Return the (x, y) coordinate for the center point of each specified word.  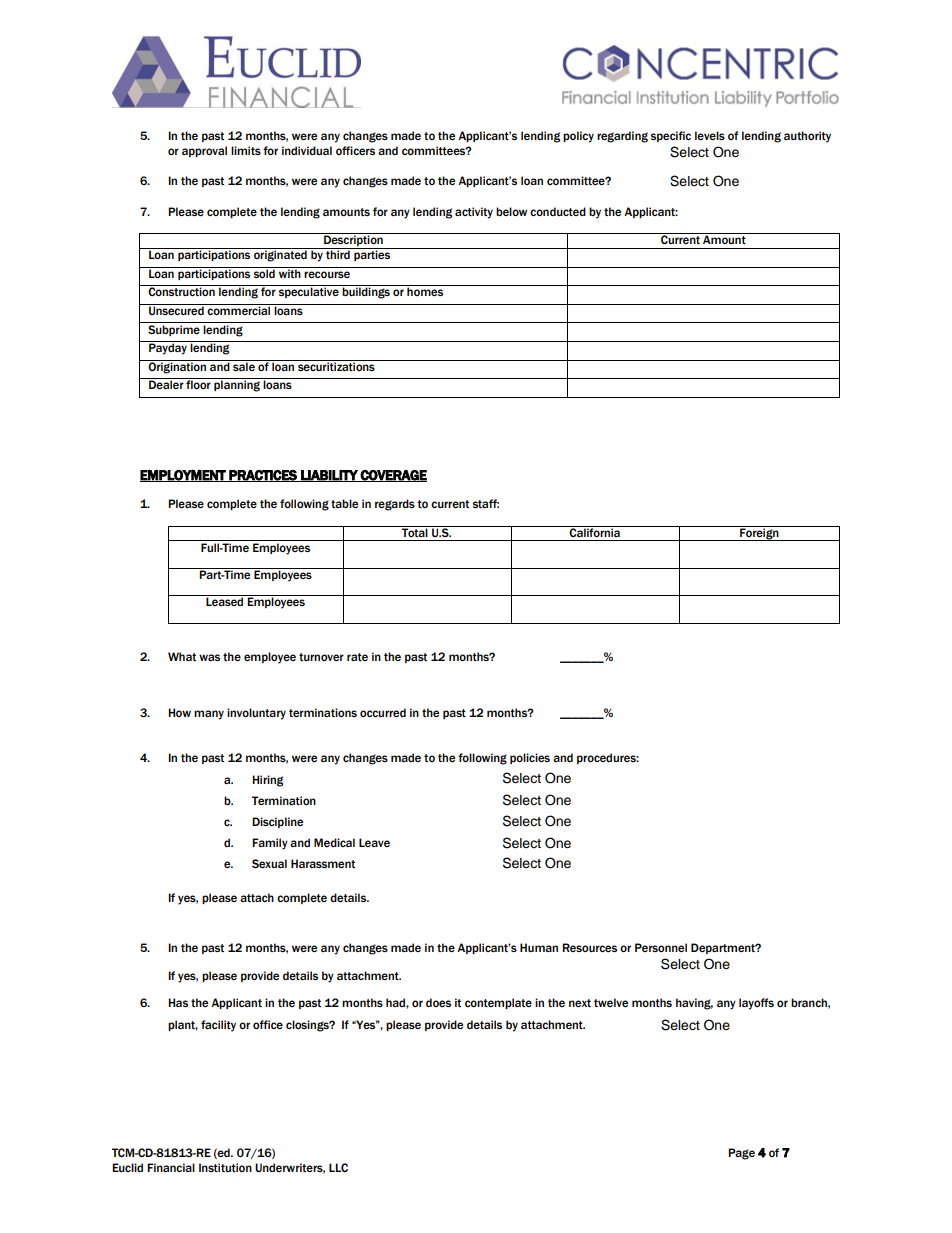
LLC (338, 1167)
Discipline (277, 822)
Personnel (661, 947)
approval (204, 151)
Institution (225, 1167)
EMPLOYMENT (184, 475)
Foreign (759, 533)
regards (395, 505)
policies (530, 758)
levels (710, 135)
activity (474, 213)
